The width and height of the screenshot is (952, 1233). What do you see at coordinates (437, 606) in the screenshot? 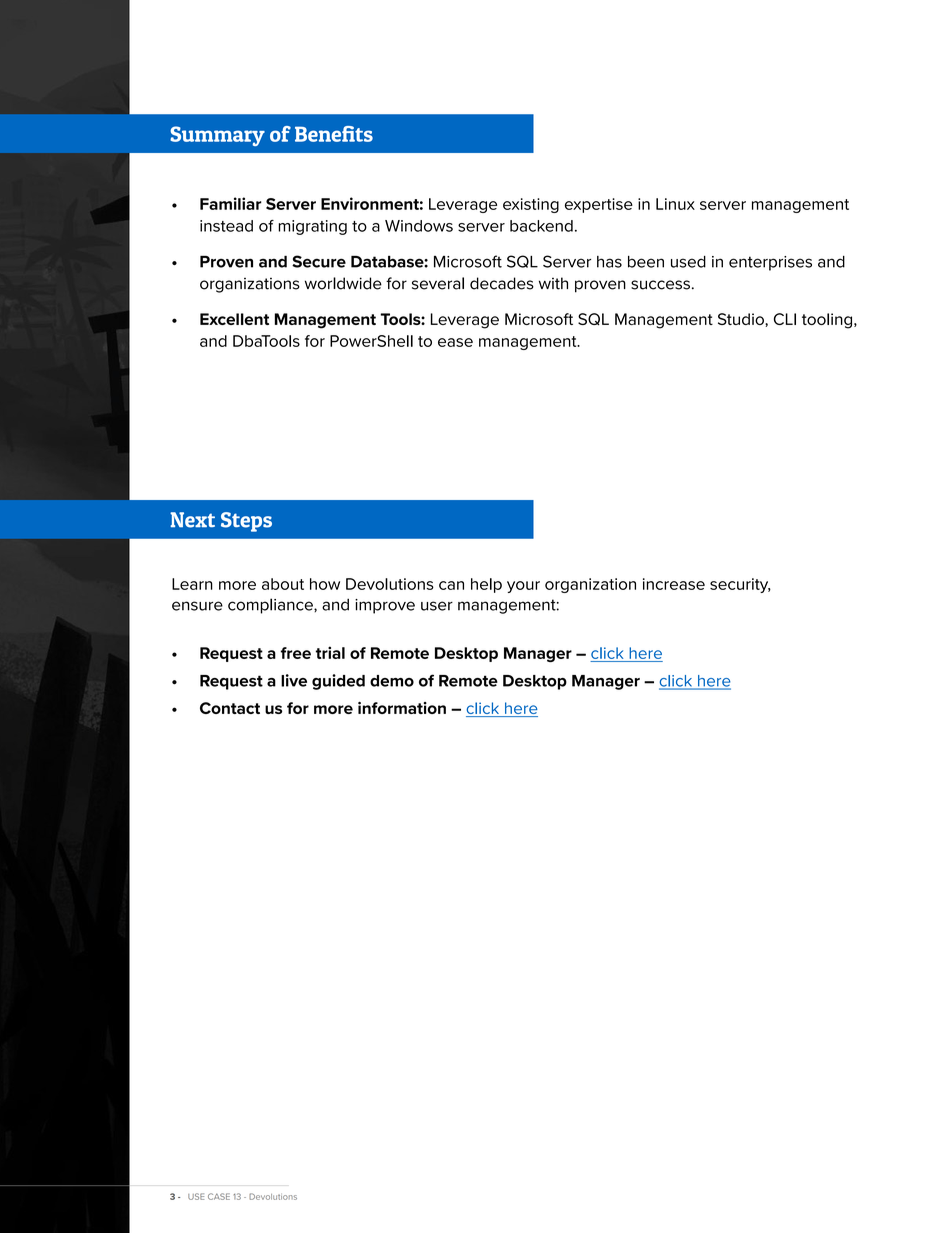
I see `user` at bounding box center [437, 606].
